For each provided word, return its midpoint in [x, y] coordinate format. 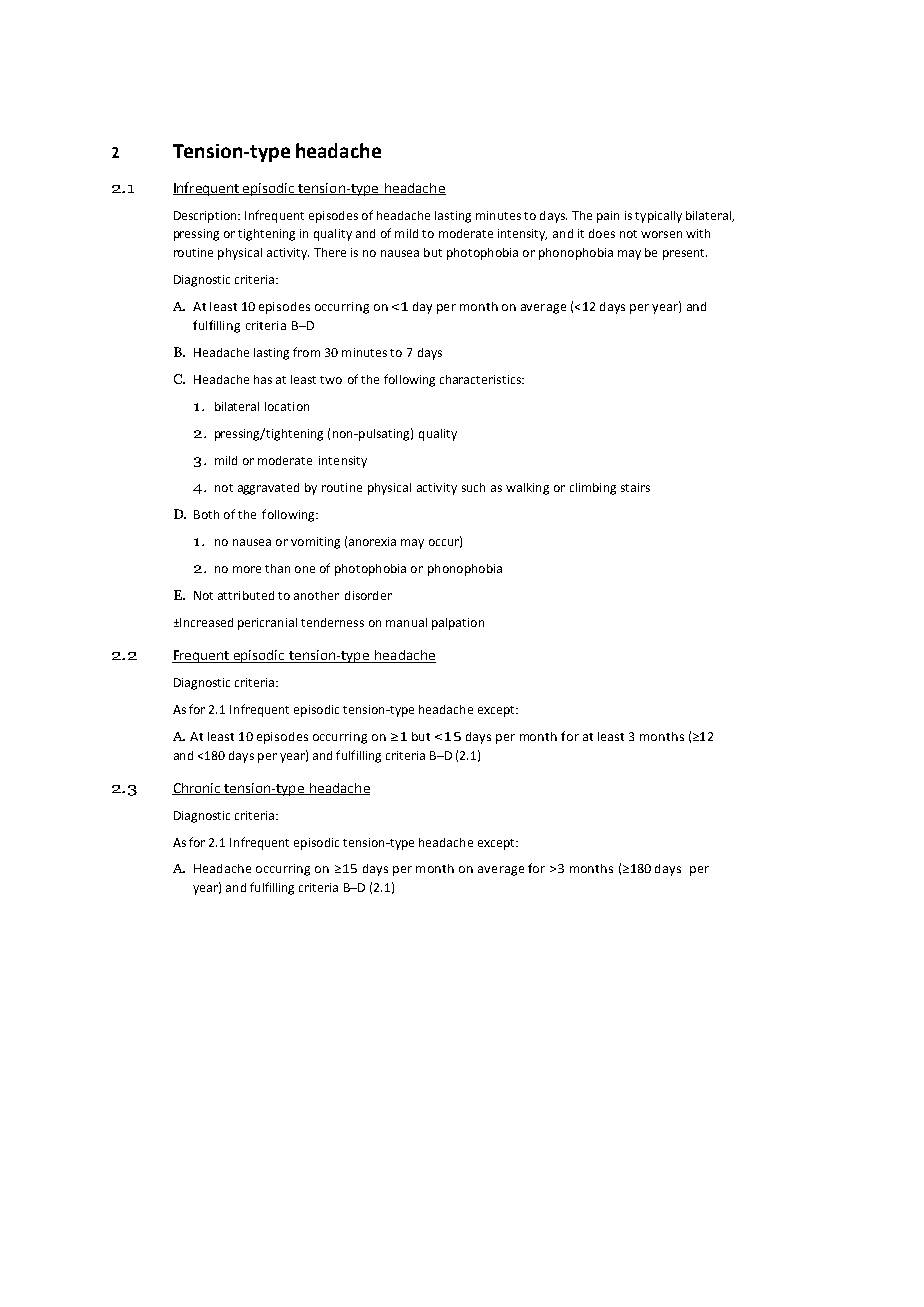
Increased [205, 622]
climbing [593, 489]
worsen [661, 234]
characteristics [481, 379]
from [306, 352]
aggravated [268, 489]
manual [406, 622]
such [473, 487]
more [247, 569]
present [685, 254]
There [330, 252]
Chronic [197, 789]
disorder [368, 595]
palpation [458, 624]
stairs [635, 487]
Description [206, 217]
